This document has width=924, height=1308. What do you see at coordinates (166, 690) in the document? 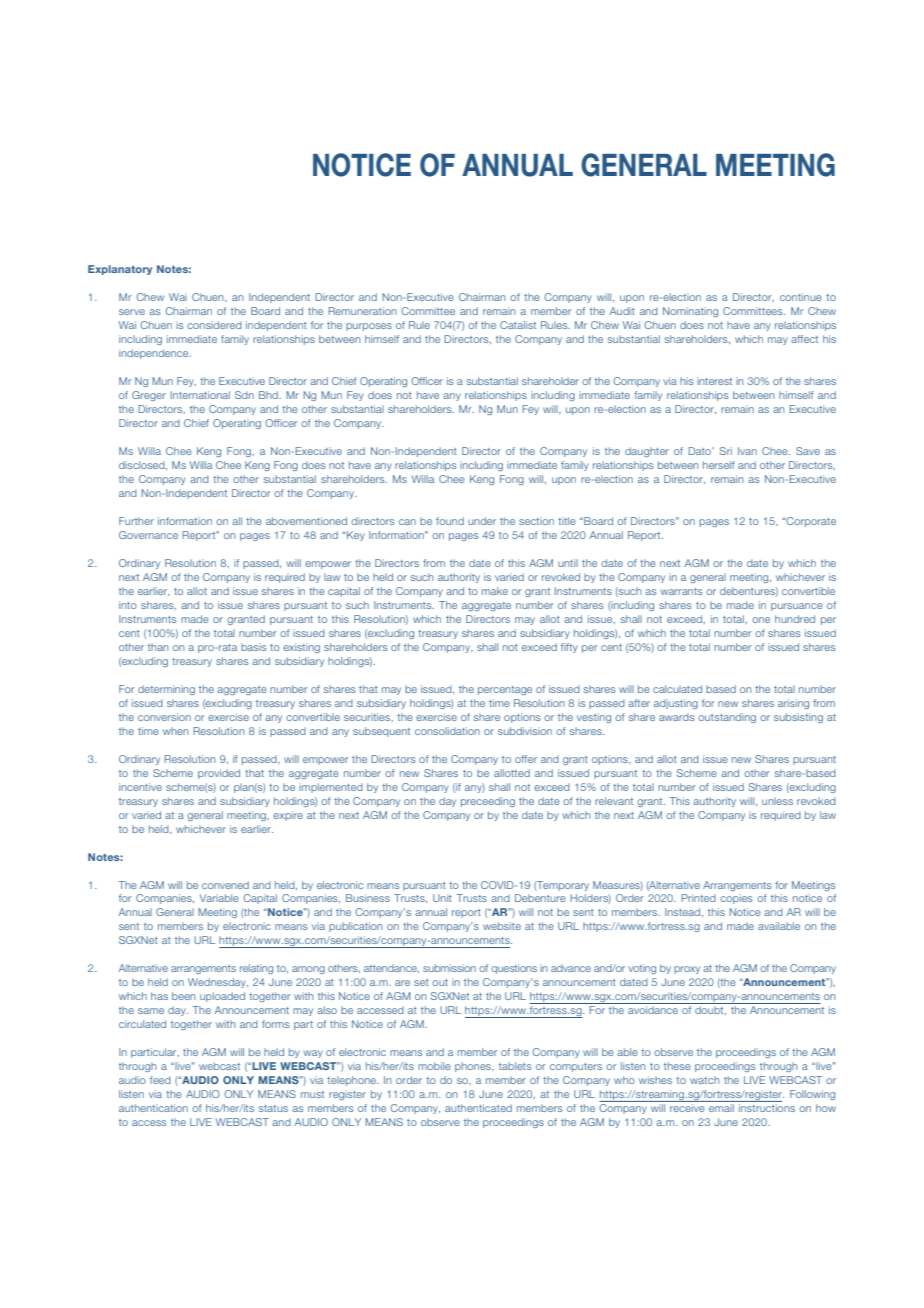
I see `determining` at bounding box center [166, 690].
